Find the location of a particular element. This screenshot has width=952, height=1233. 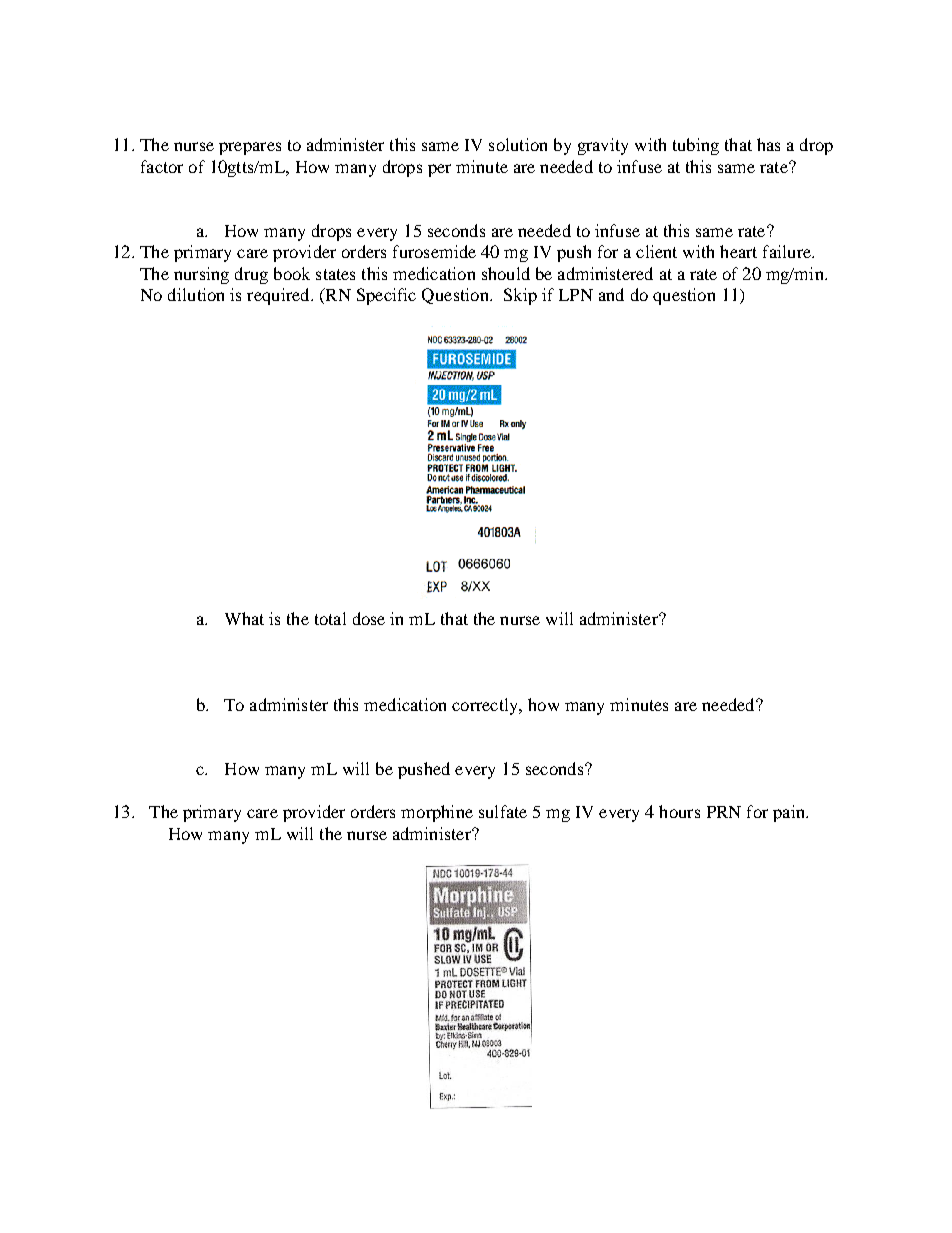

dose is located at coordinates (369, 618).
